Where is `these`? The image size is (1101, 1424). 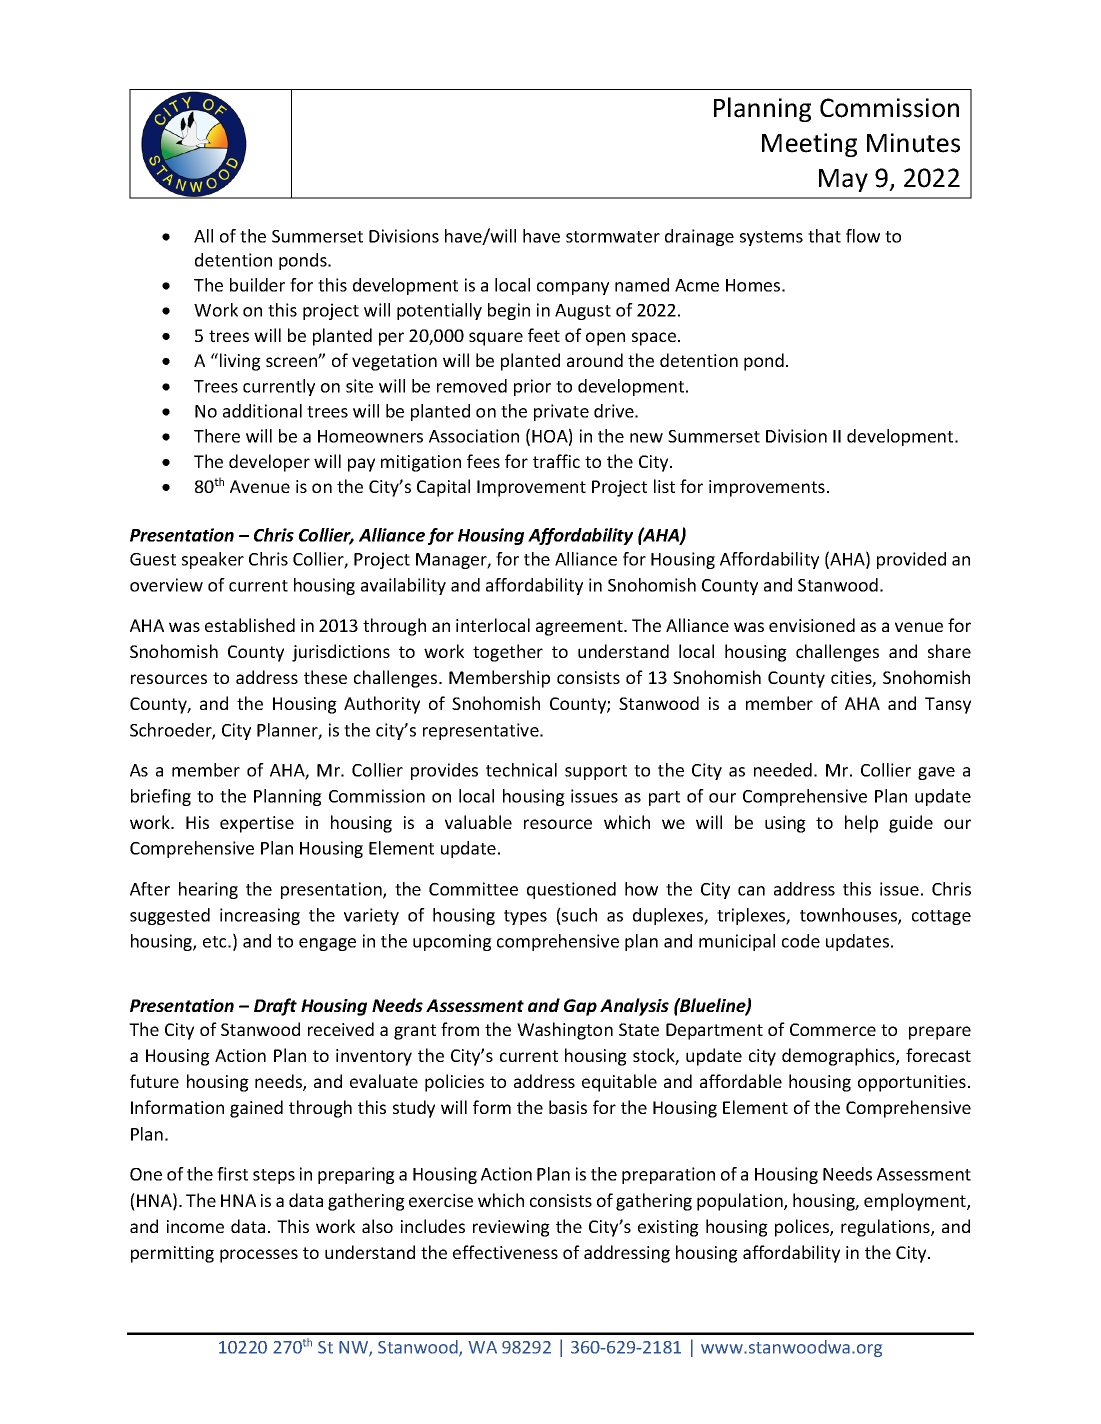 these is located at coordinates (325, 677).
